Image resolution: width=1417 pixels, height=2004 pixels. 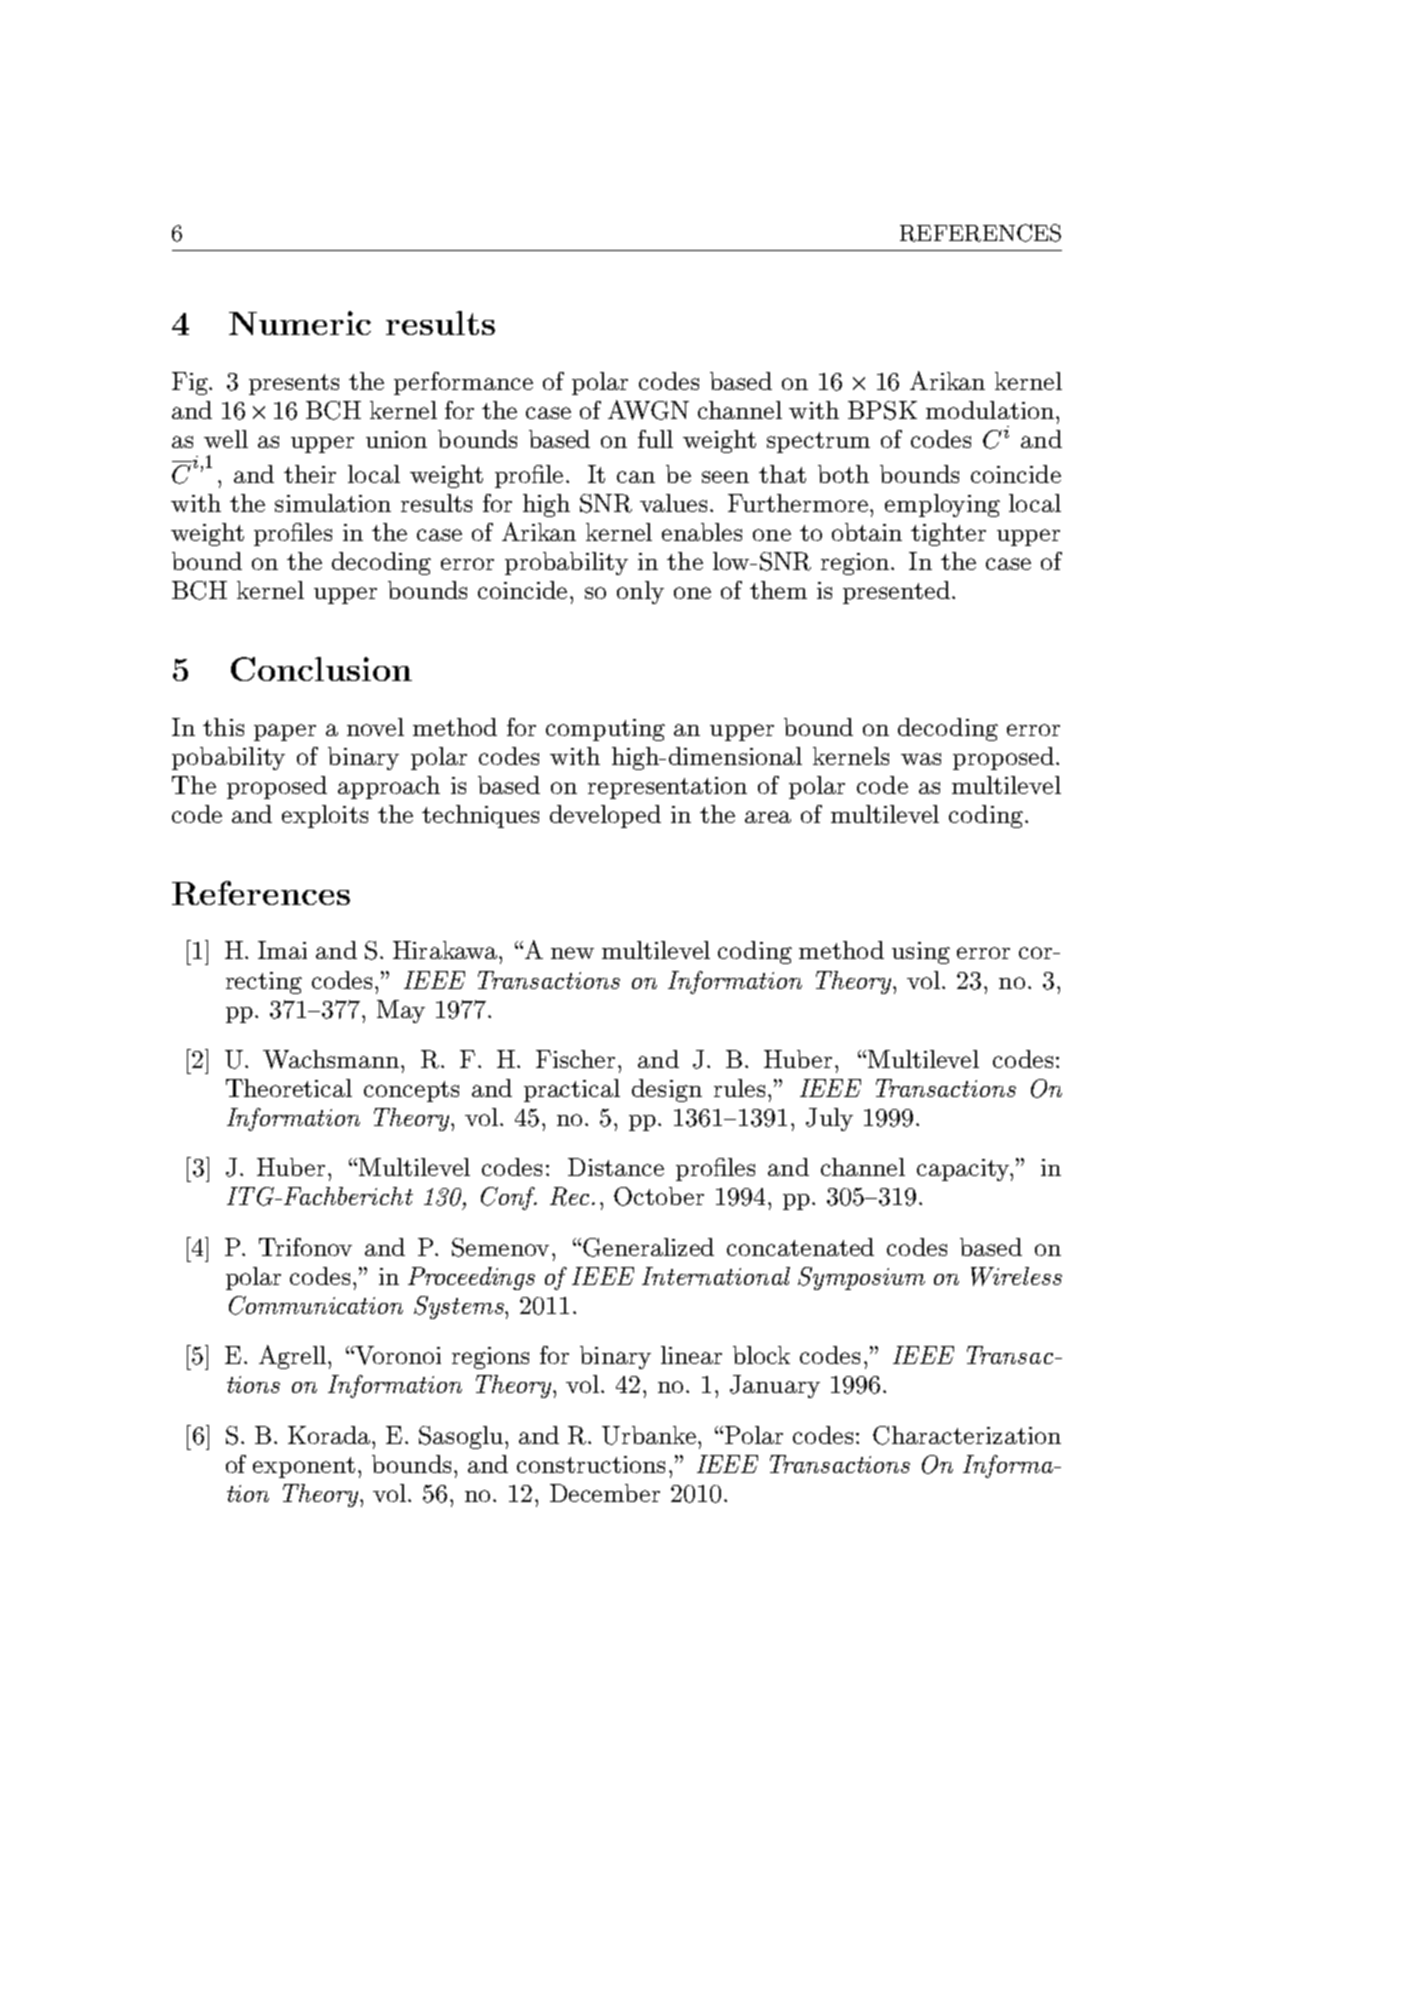 I want to click on Imai, so click(x=282, y=950).
